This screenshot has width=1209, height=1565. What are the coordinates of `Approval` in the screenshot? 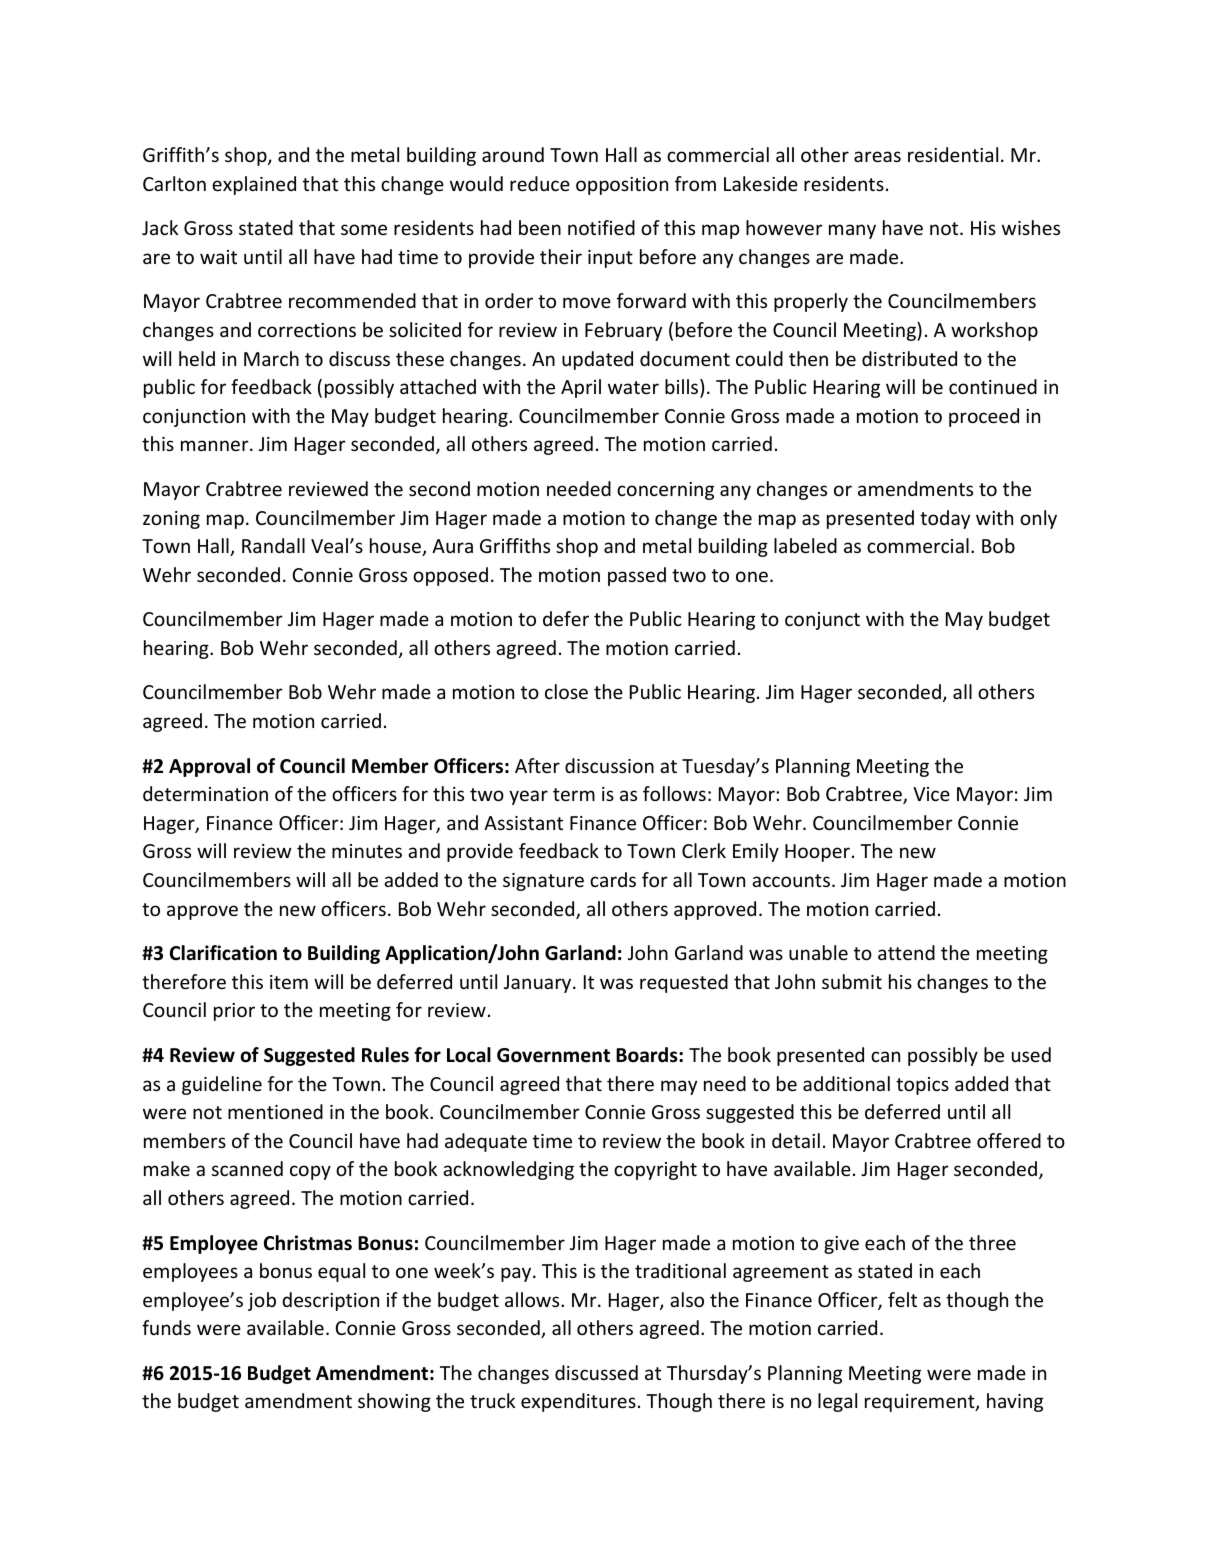 It's located at (209, 767).
